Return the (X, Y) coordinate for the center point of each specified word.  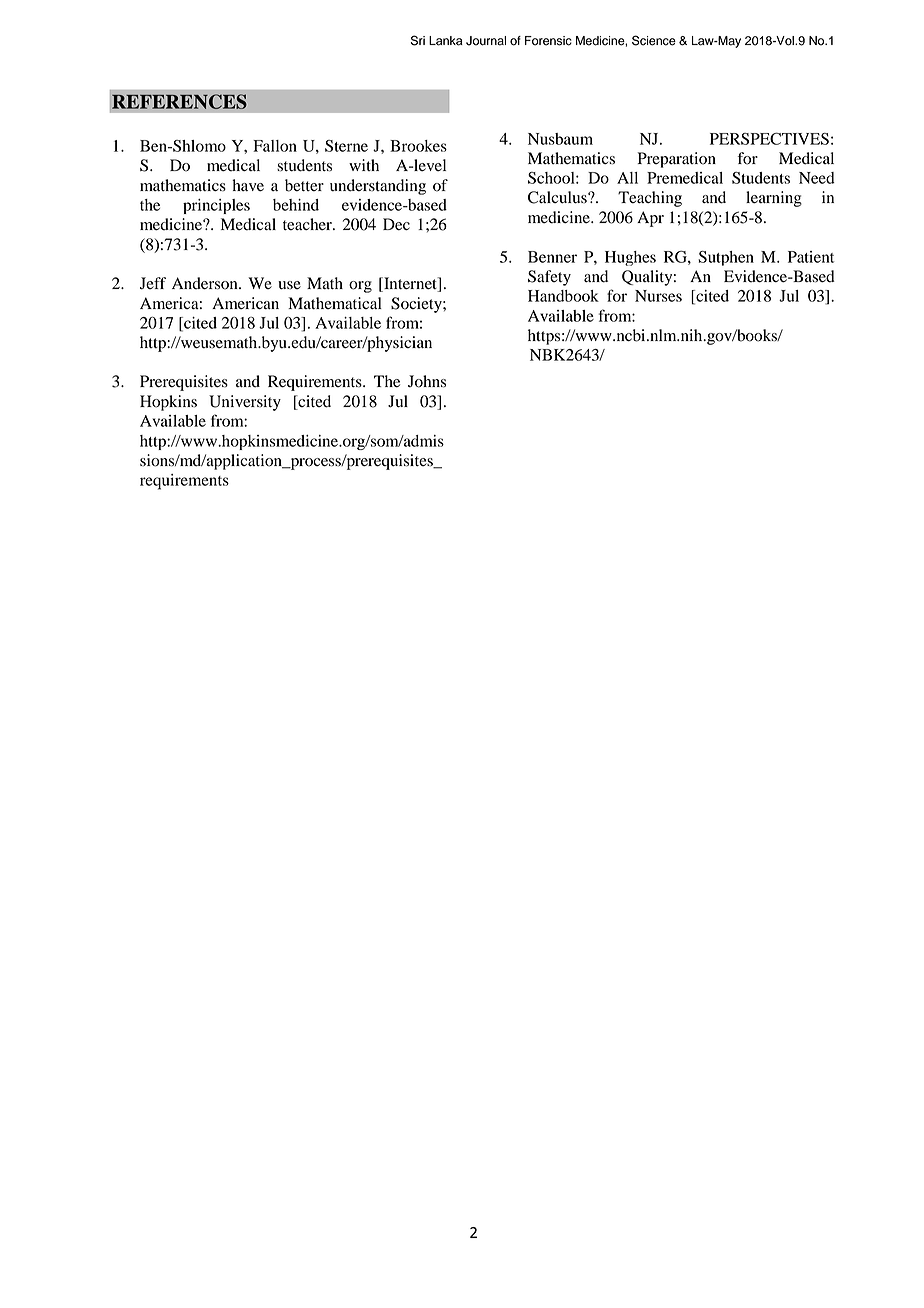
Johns (427, 381)
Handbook (563, 296)
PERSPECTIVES (769, 138)
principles (216, 206)
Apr (650, 219)
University (245, 403)
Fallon (275, 146)
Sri (418, 40)
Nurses (658, 296)
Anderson (206, 283)
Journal (486, 41)
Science (654, 40)
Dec (396, 224)
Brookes (418, 146)
